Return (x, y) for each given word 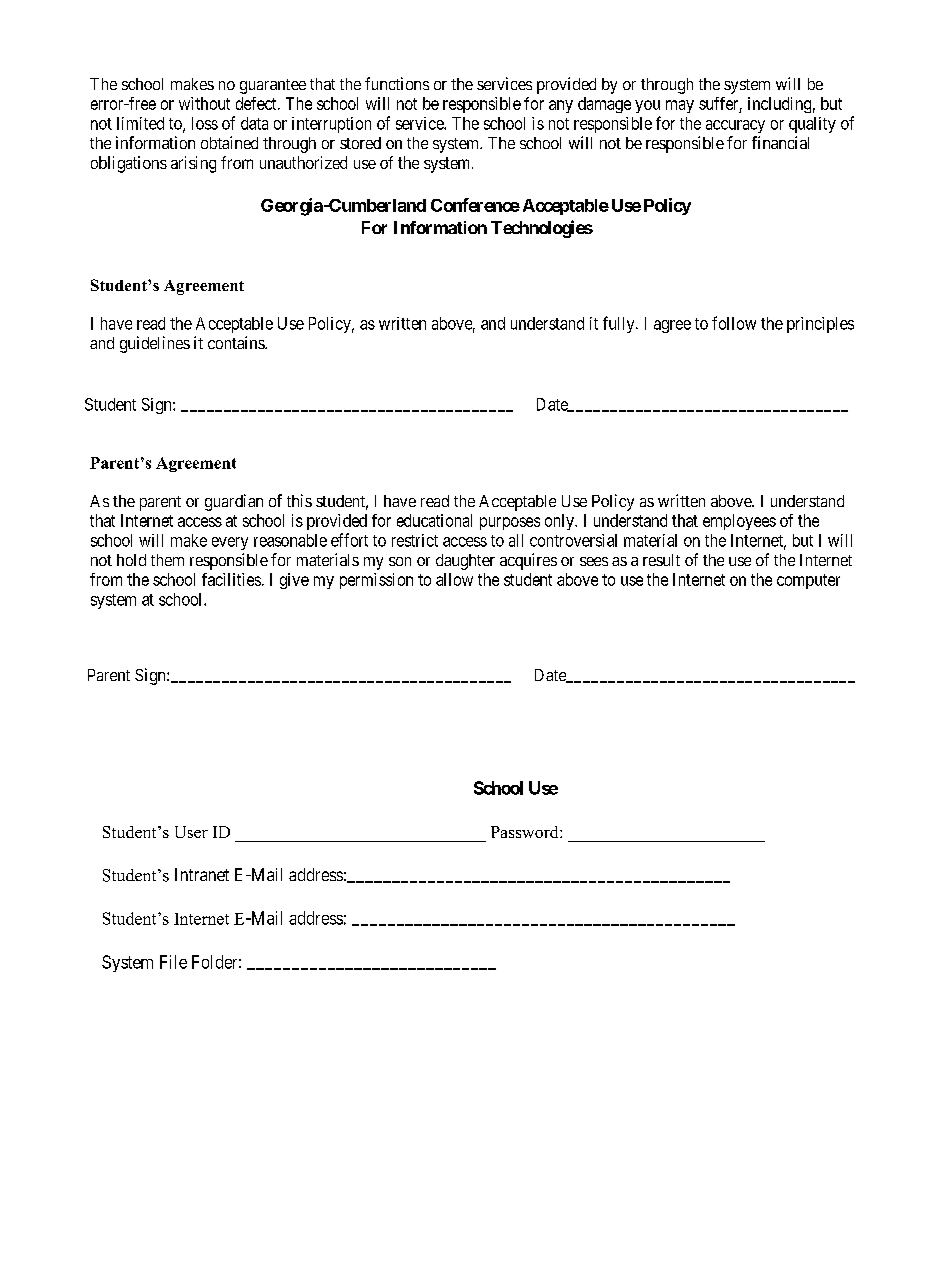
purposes (510, 523)
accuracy (735, 126)
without (204, 103)
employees (739, 522)
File (173, 962)
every (230, 543)
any (561, 106)
